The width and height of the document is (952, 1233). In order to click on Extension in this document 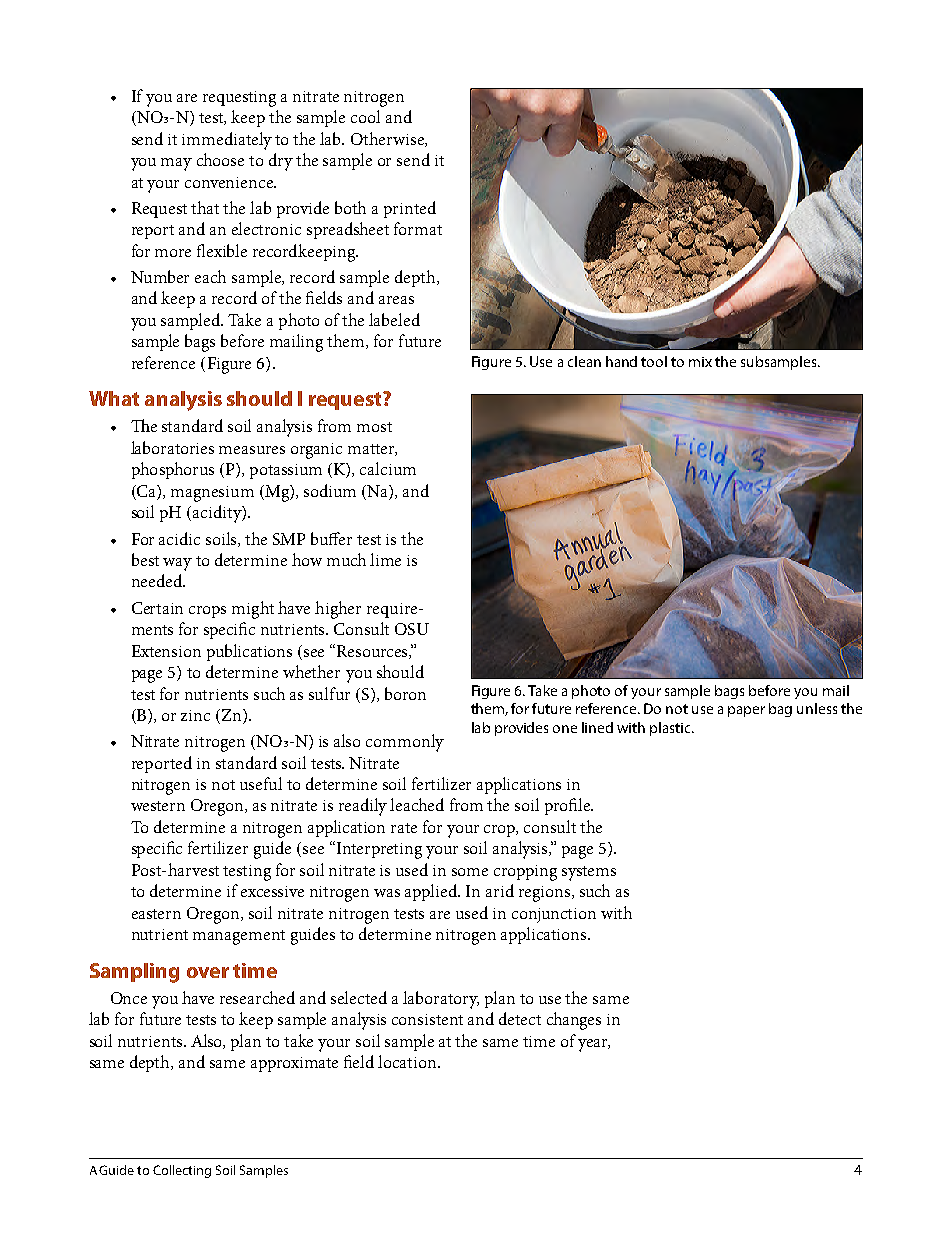, I will do `click(166, 651)`.
